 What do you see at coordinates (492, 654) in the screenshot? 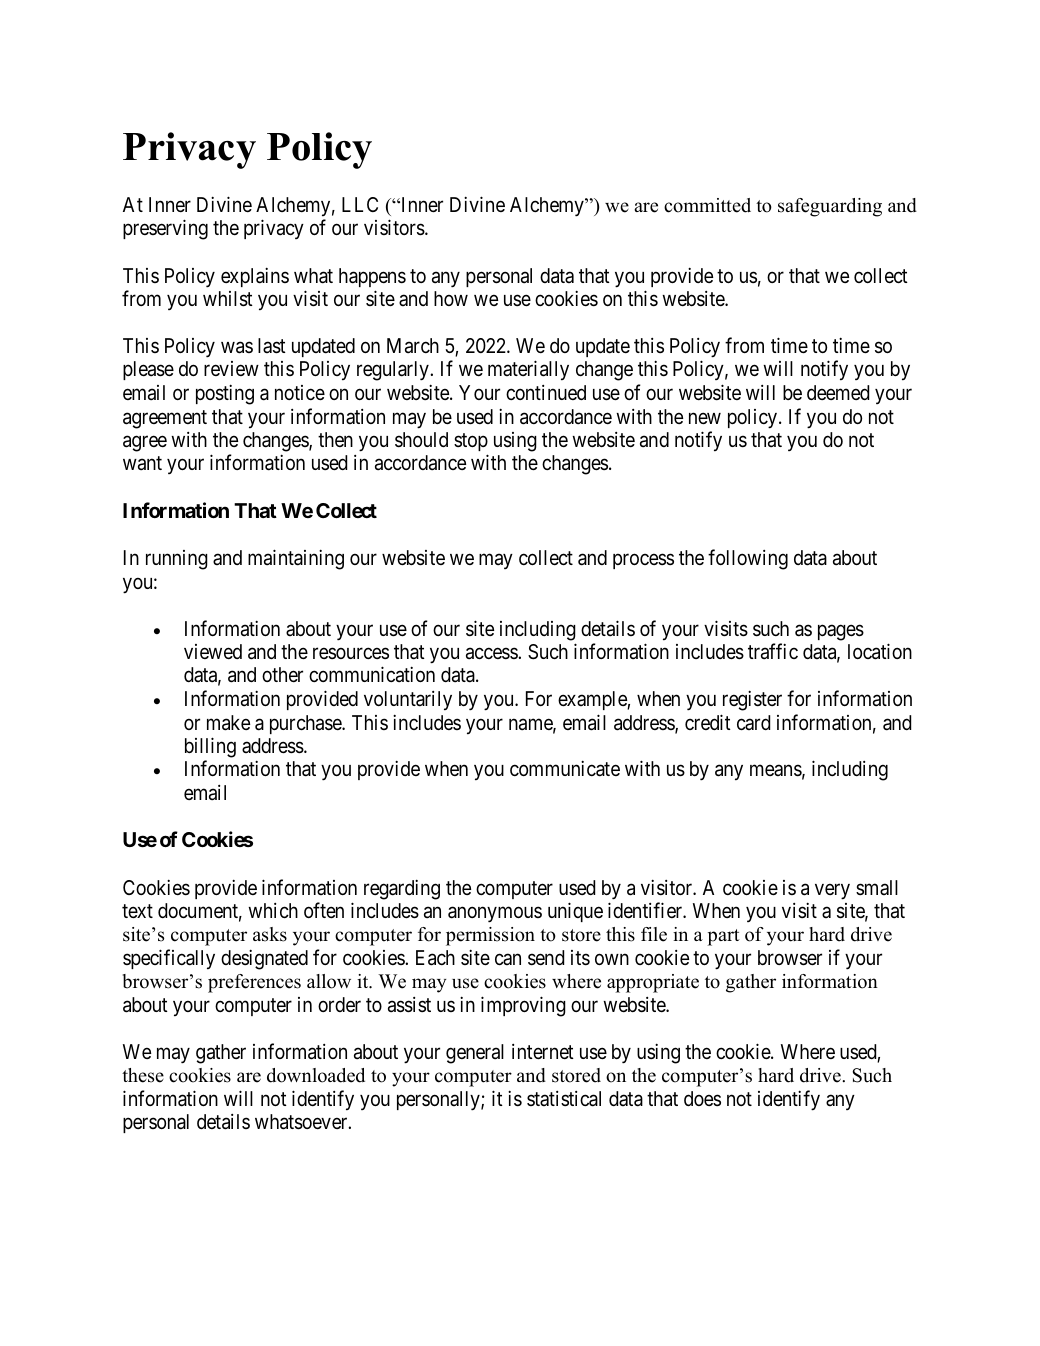
I see `access` at bounding box center [492, 654].
